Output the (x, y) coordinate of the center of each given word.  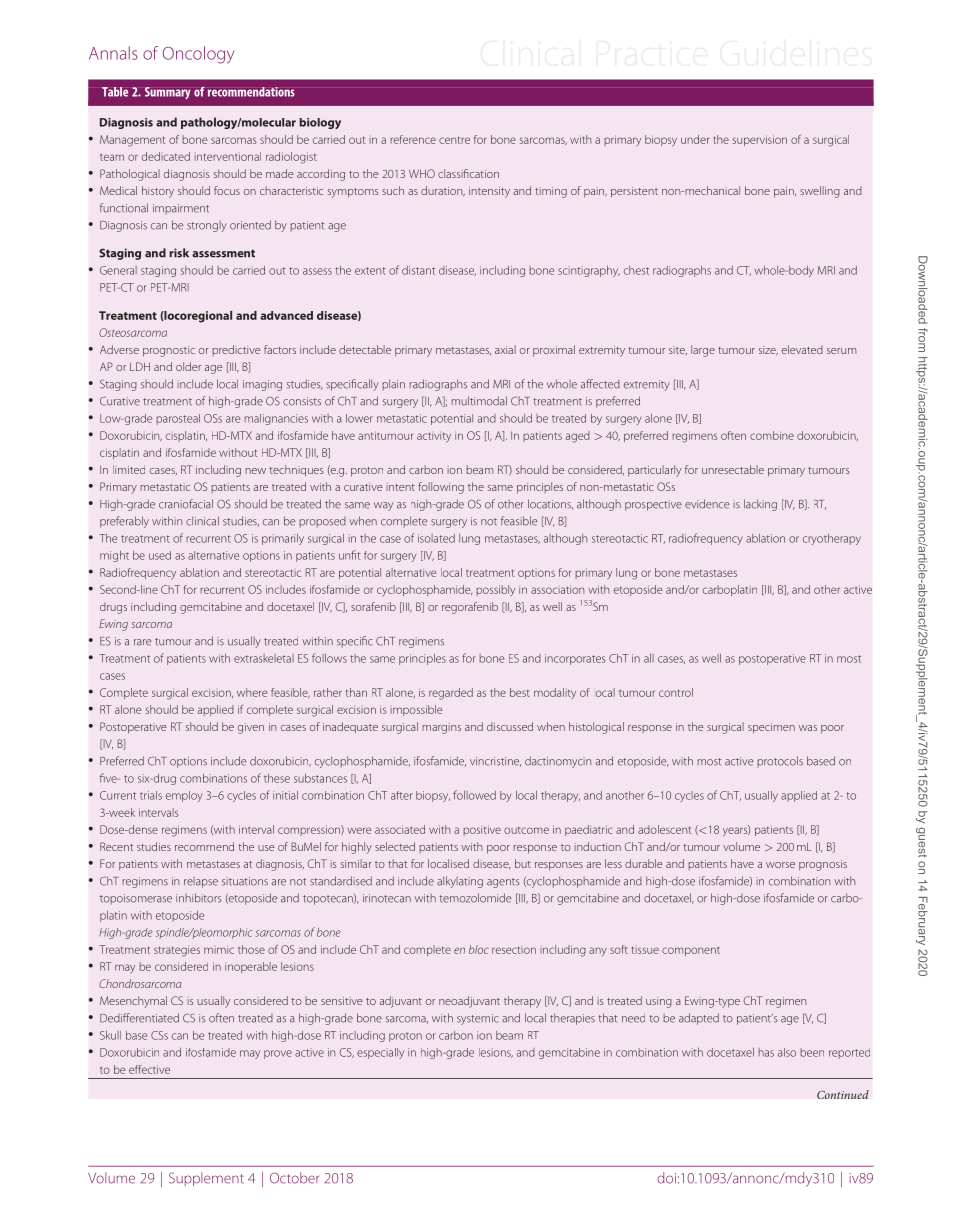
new (255, 471)
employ (184, 796)
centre (454, 140)
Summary (167, 93)
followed (474, 795)
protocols (780, 762)
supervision (760, 140)
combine (772, 435)
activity (434, 437)
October (294, 1178)
